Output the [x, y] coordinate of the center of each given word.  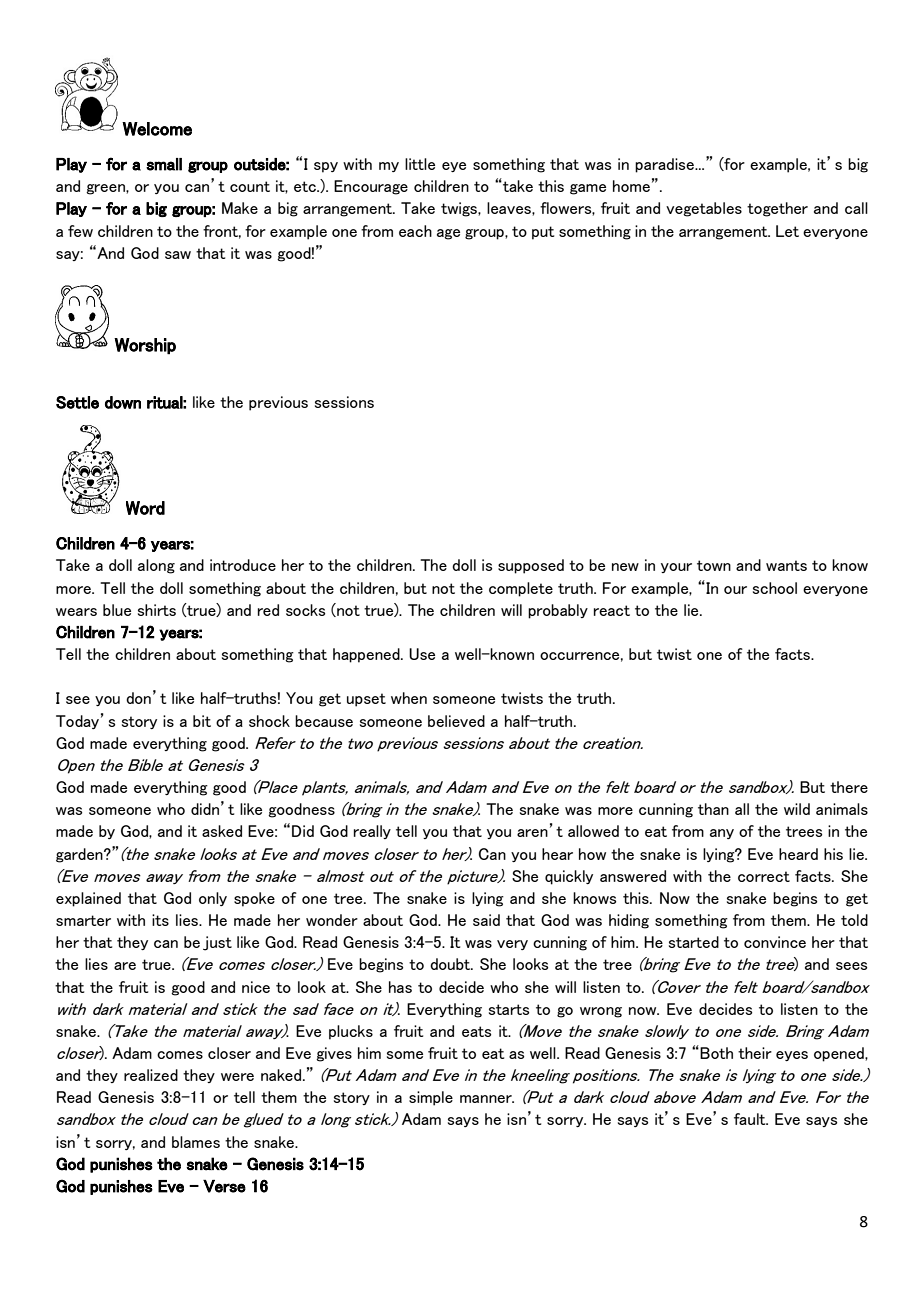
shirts [157, 610]
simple [431, 1098]
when [409, 698]
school [775, 588]
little [420, 164]
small [164, 164]
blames [196, 1142]
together [777, 209]
